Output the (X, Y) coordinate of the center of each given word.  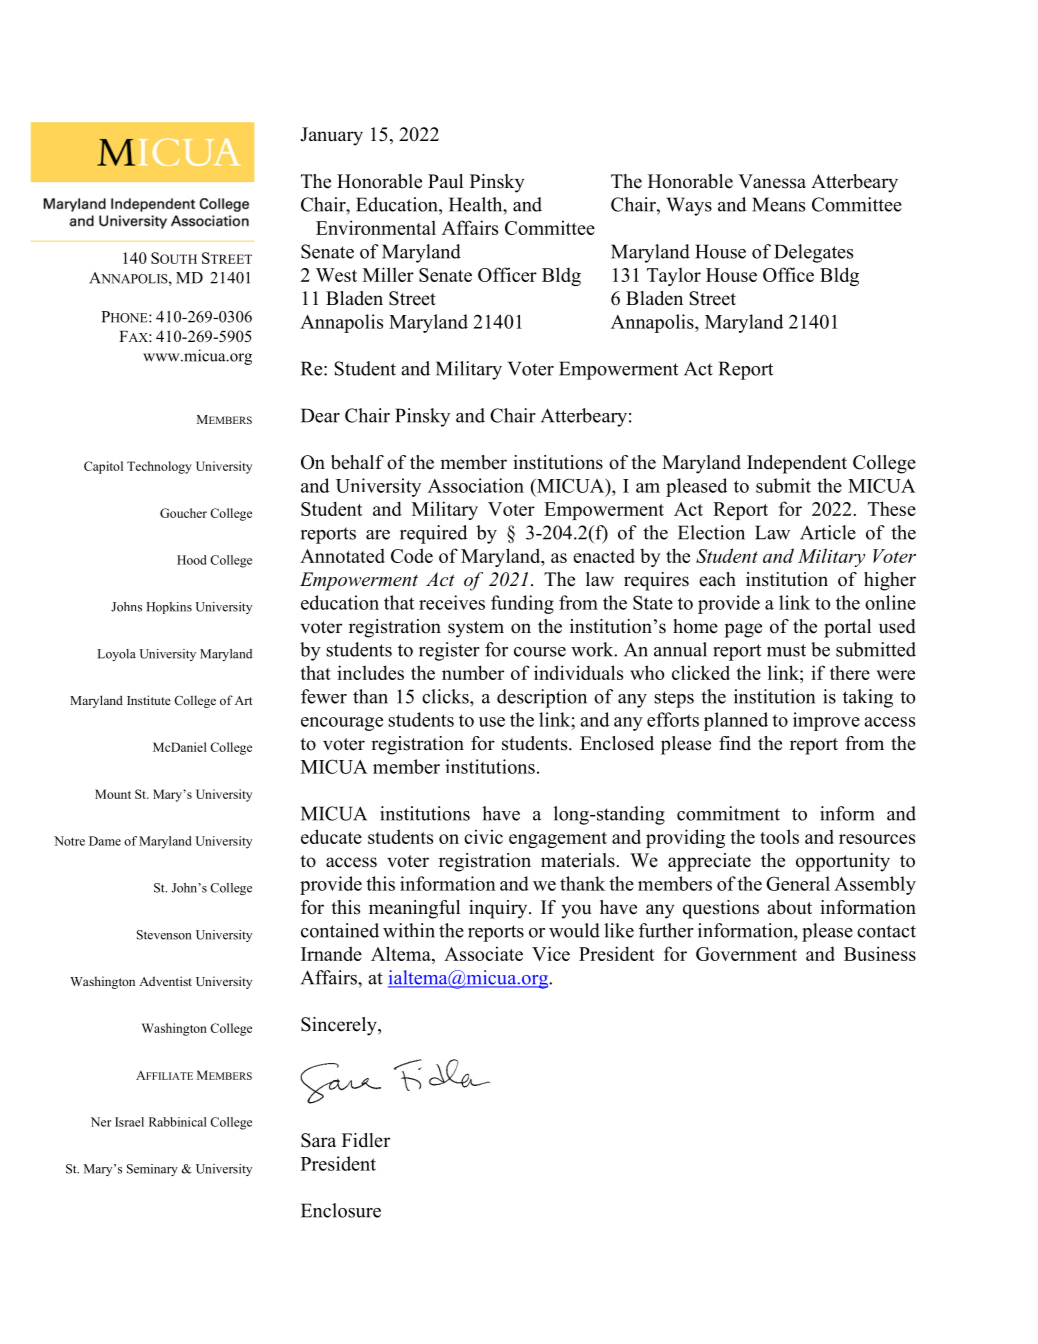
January (331, 136)
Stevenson (164, 935)
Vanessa (772, 181)
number (473, 672)
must (786, 650)
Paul (445, 181)
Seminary (152, 1170)
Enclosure (341, 1210)
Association (476, 485)
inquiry (499, 909)
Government (746, 954)
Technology (159, 467)
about (789, 907)
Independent (797, 464)
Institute (149, 700)
